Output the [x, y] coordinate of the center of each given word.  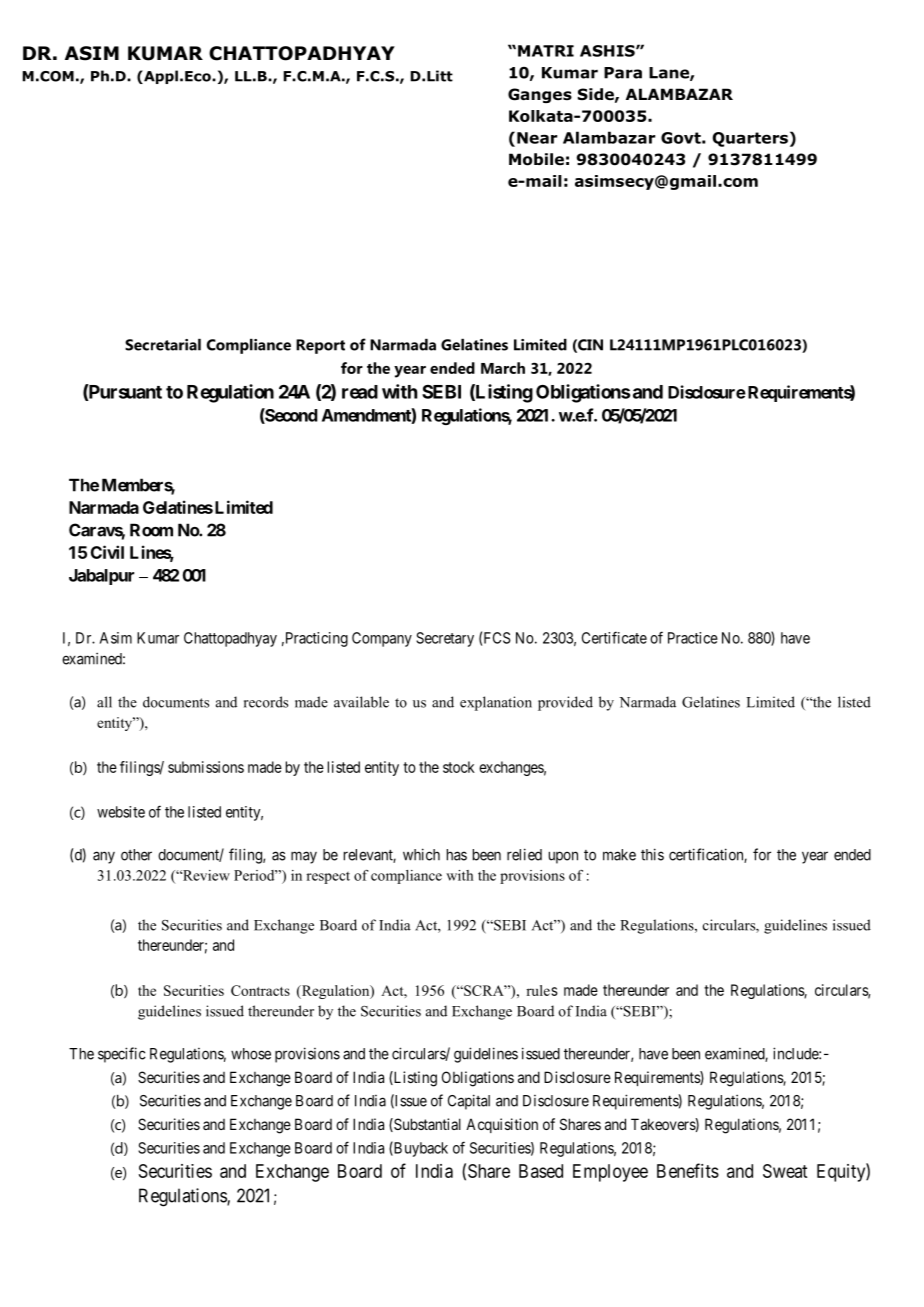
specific [122, 1055]
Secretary [445, 639]
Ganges [540, 95]
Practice [693, 638]
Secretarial [163, 345]
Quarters [750, 139]
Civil [107, 552]
